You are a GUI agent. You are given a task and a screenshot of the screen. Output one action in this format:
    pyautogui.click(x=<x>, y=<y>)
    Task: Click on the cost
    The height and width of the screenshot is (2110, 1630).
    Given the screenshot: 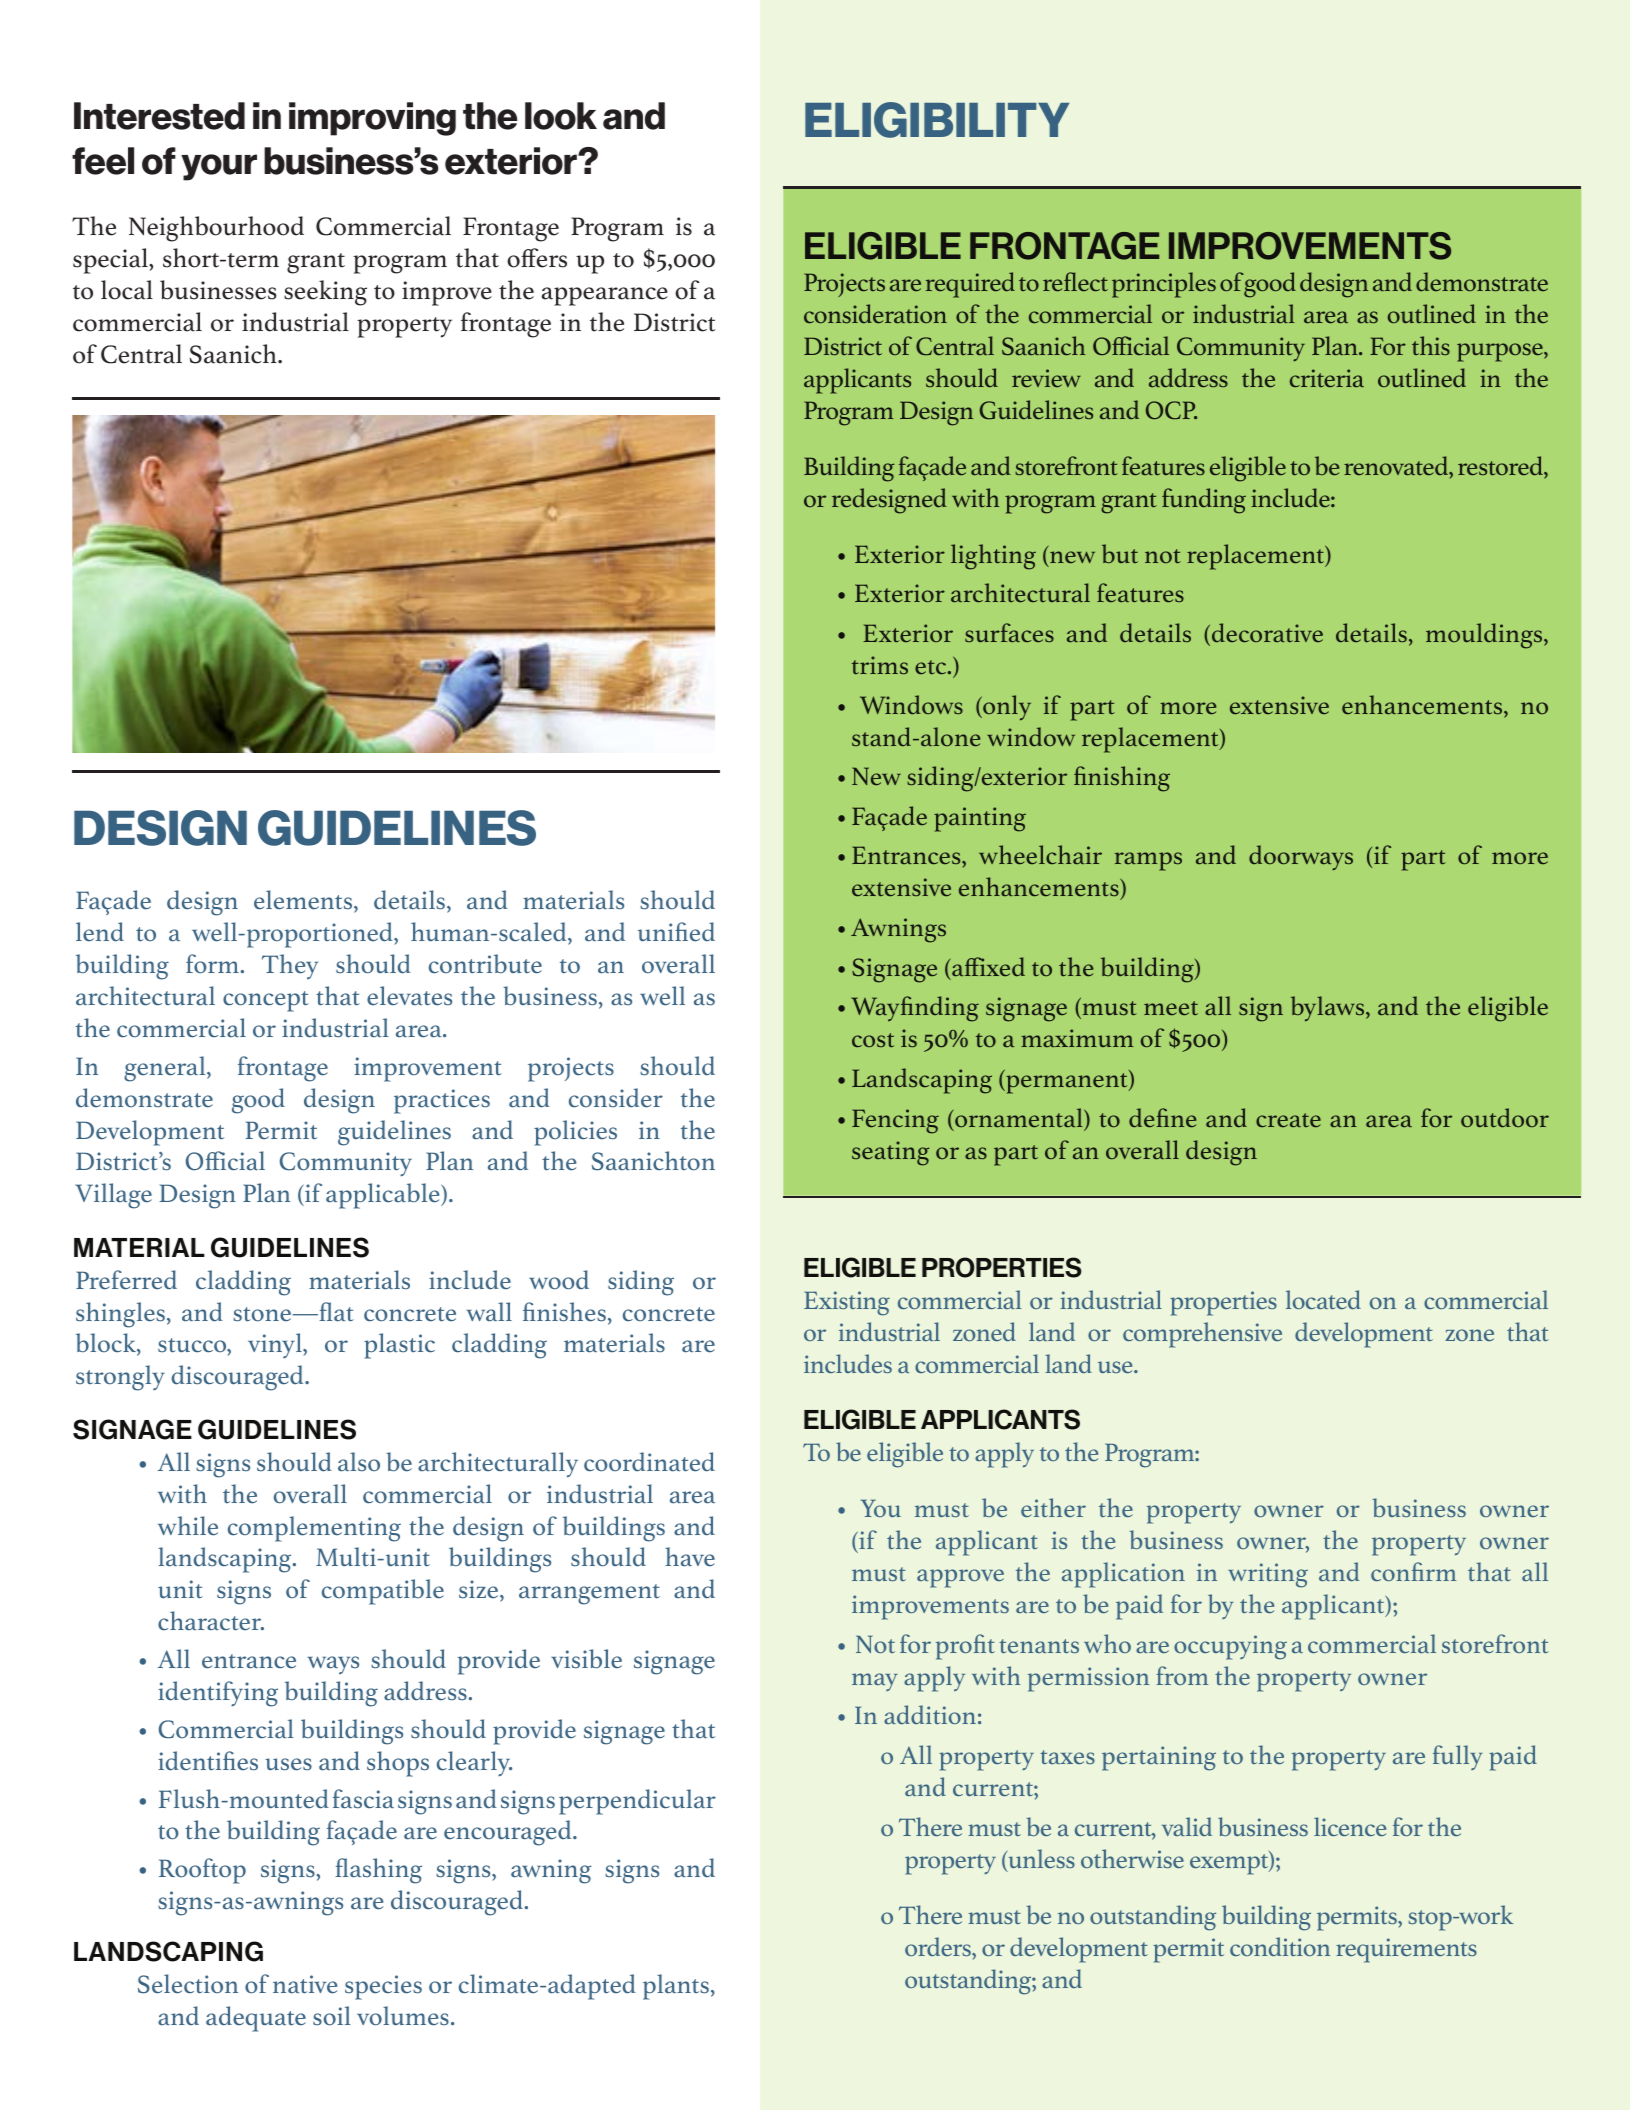 What is the action you would take?
    pyautogui.click(x=873, y=1040)
